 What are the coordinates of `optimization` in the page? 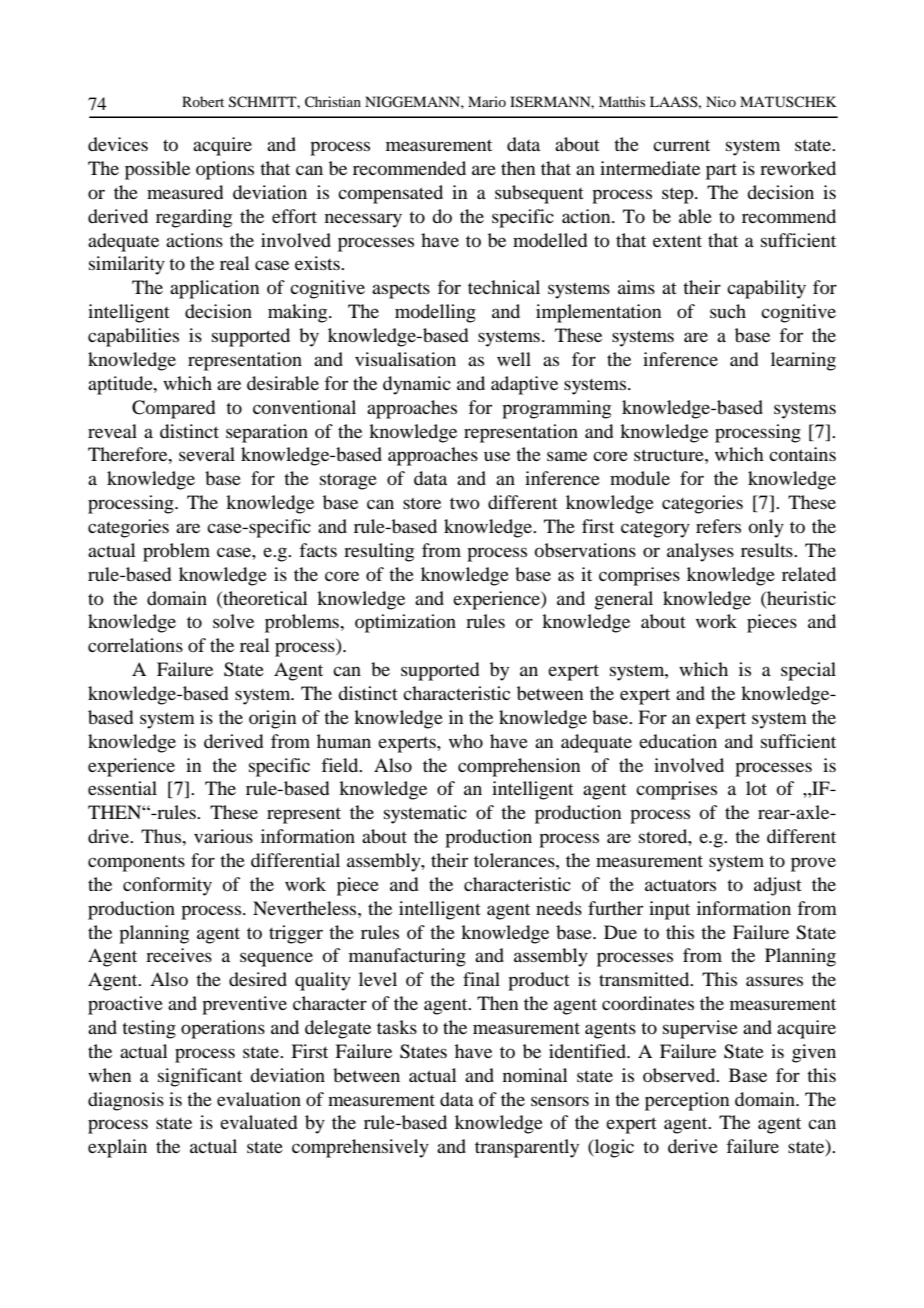 It's located at (405, 623).
